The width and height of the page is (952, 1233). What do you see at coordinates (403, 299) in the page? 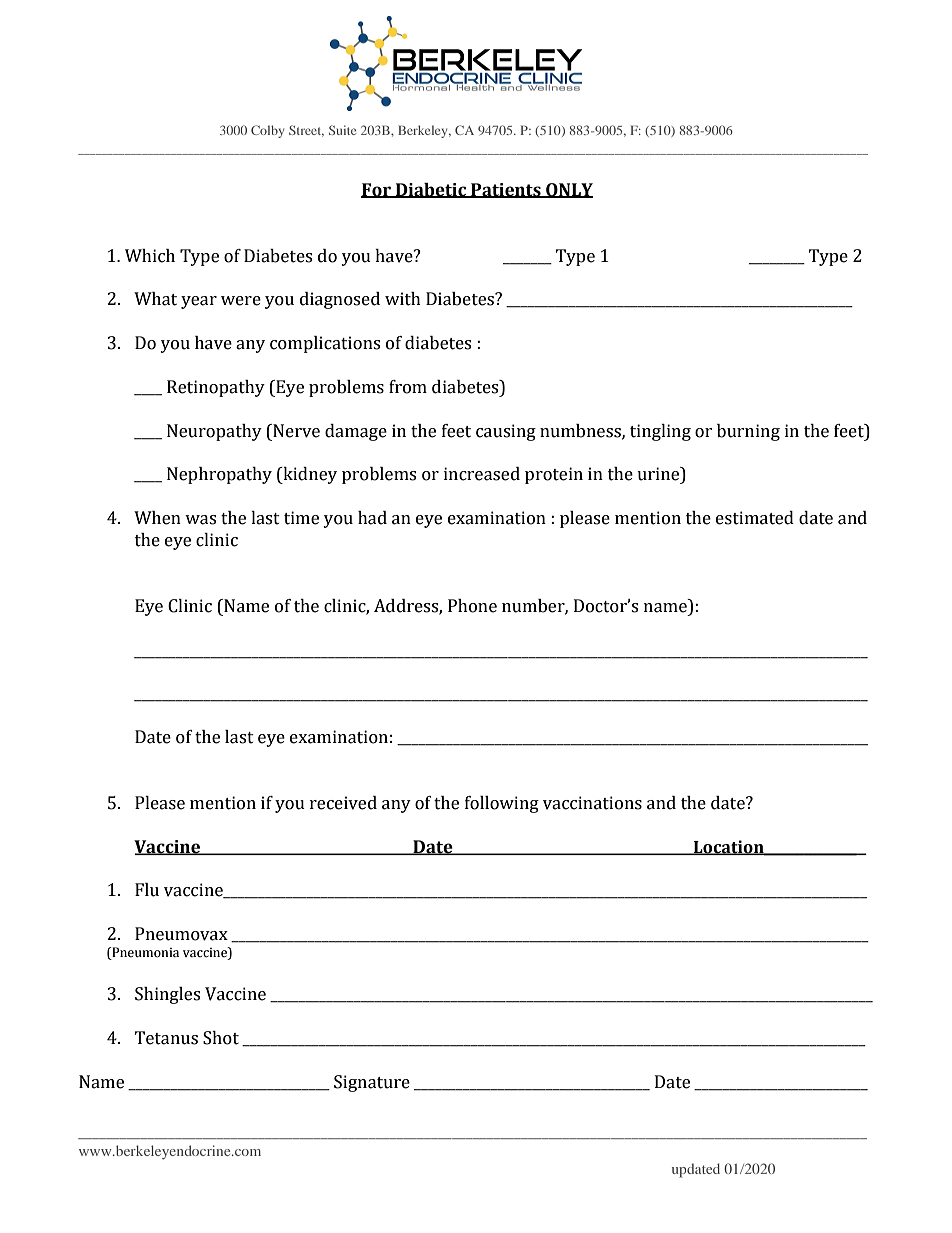
I see `with` at bounding box center [403, 299].
